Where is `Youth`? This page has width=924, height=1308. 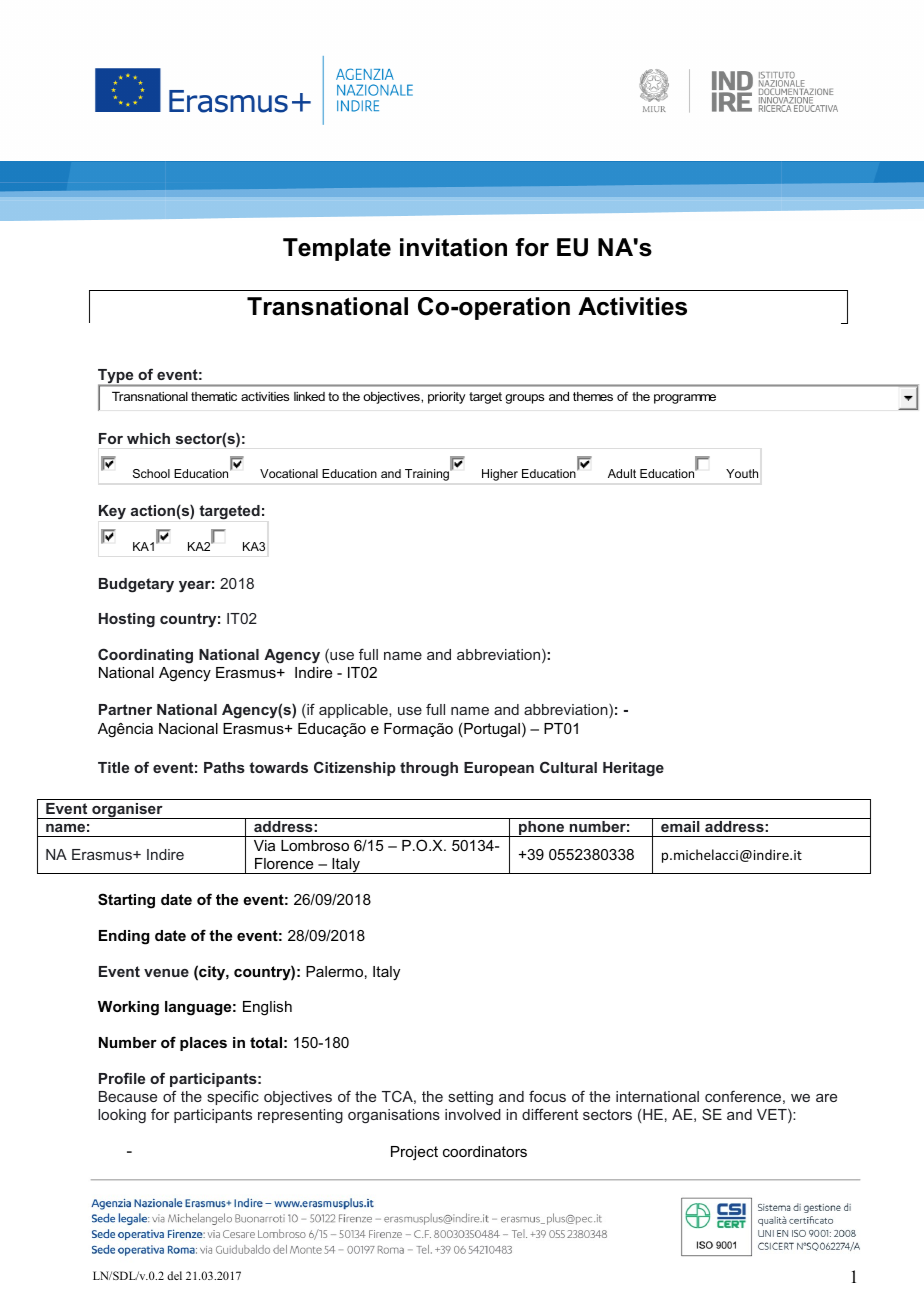
Youth is located at coordinates (742, 473).
